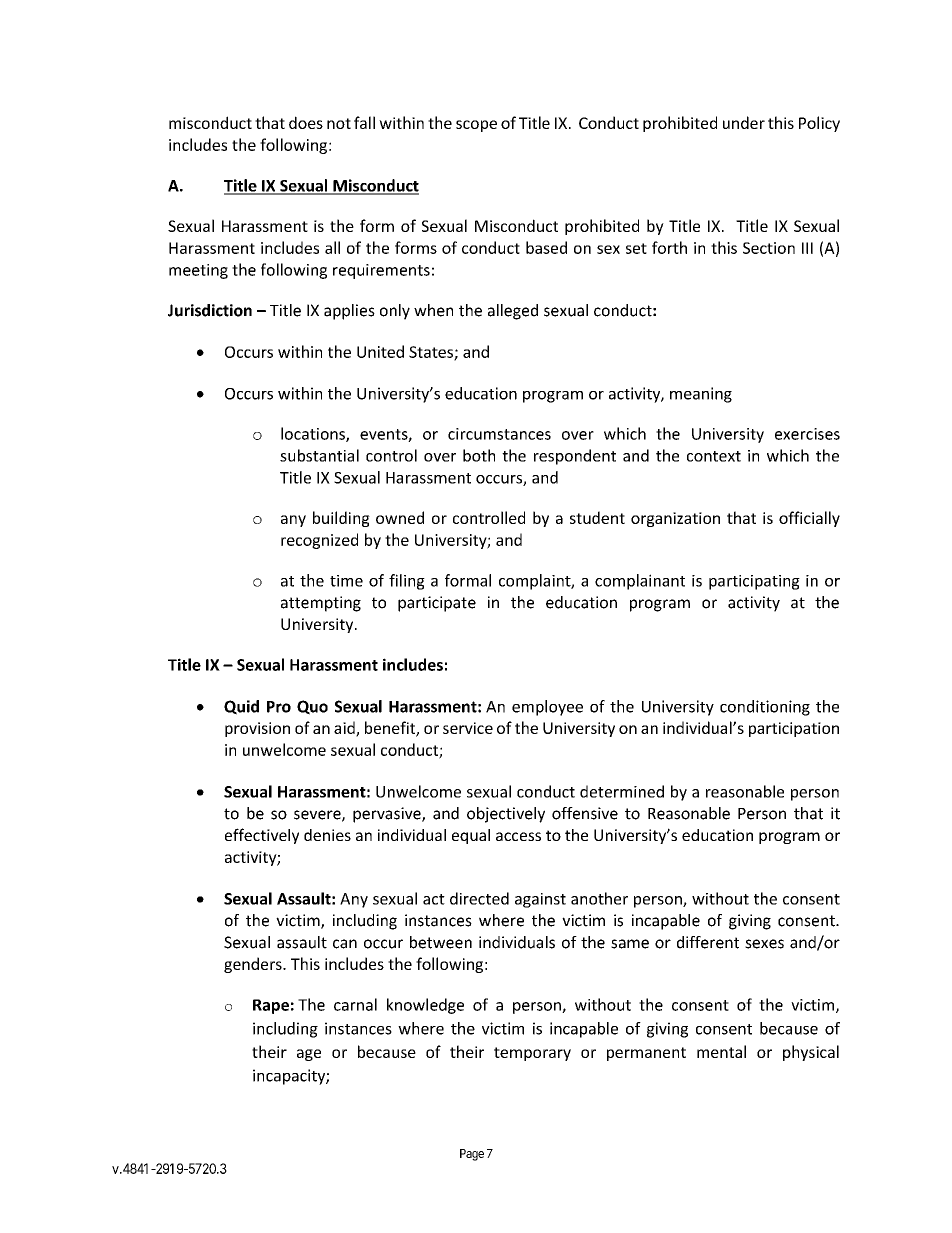 This page has height=1233, width=952. Describe the element at coordinates (754, 582) in the page. I see `participating` at that location.
